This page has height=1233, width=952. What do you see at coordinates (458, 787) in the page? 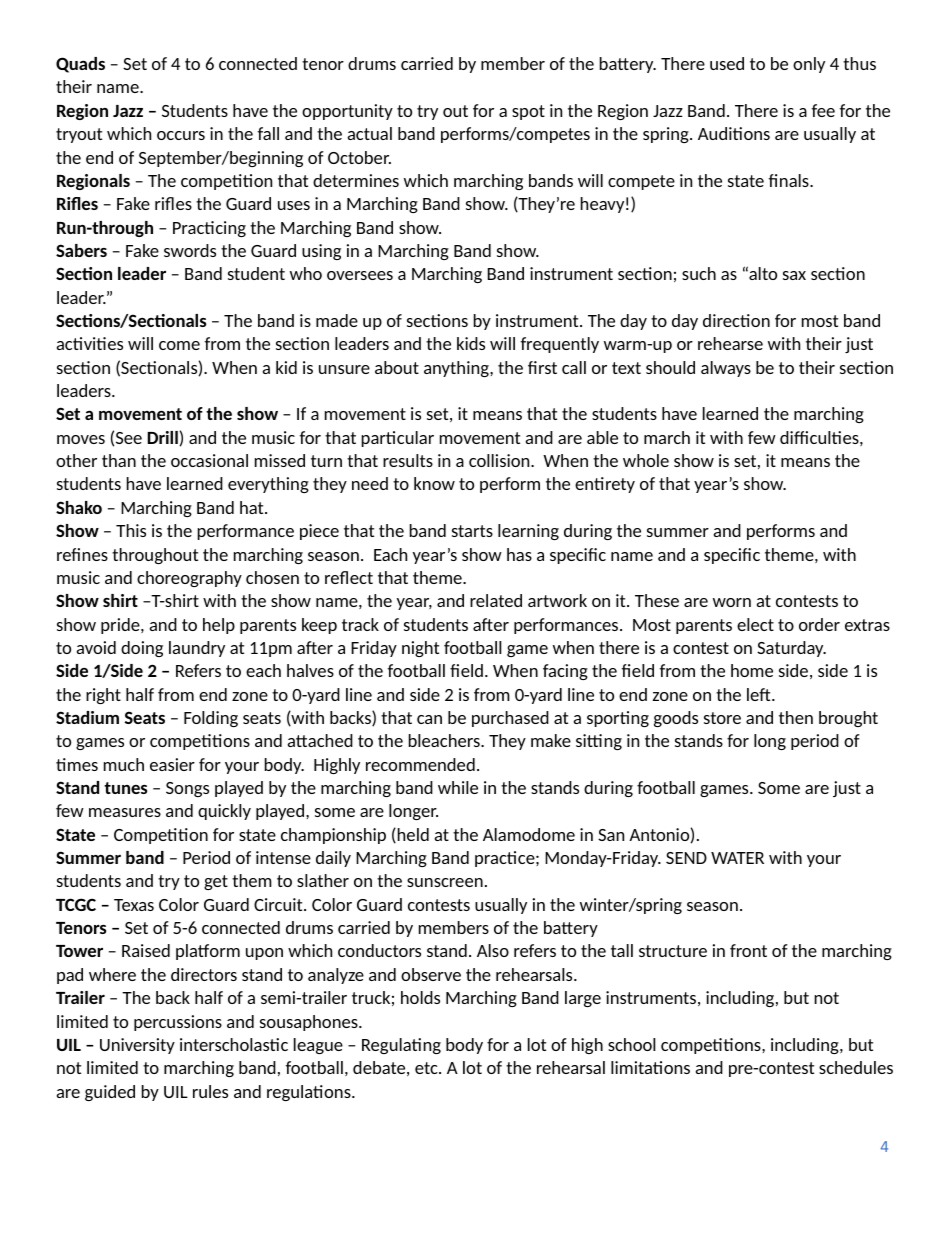
I see `while` at bounding box center [458, 787].
